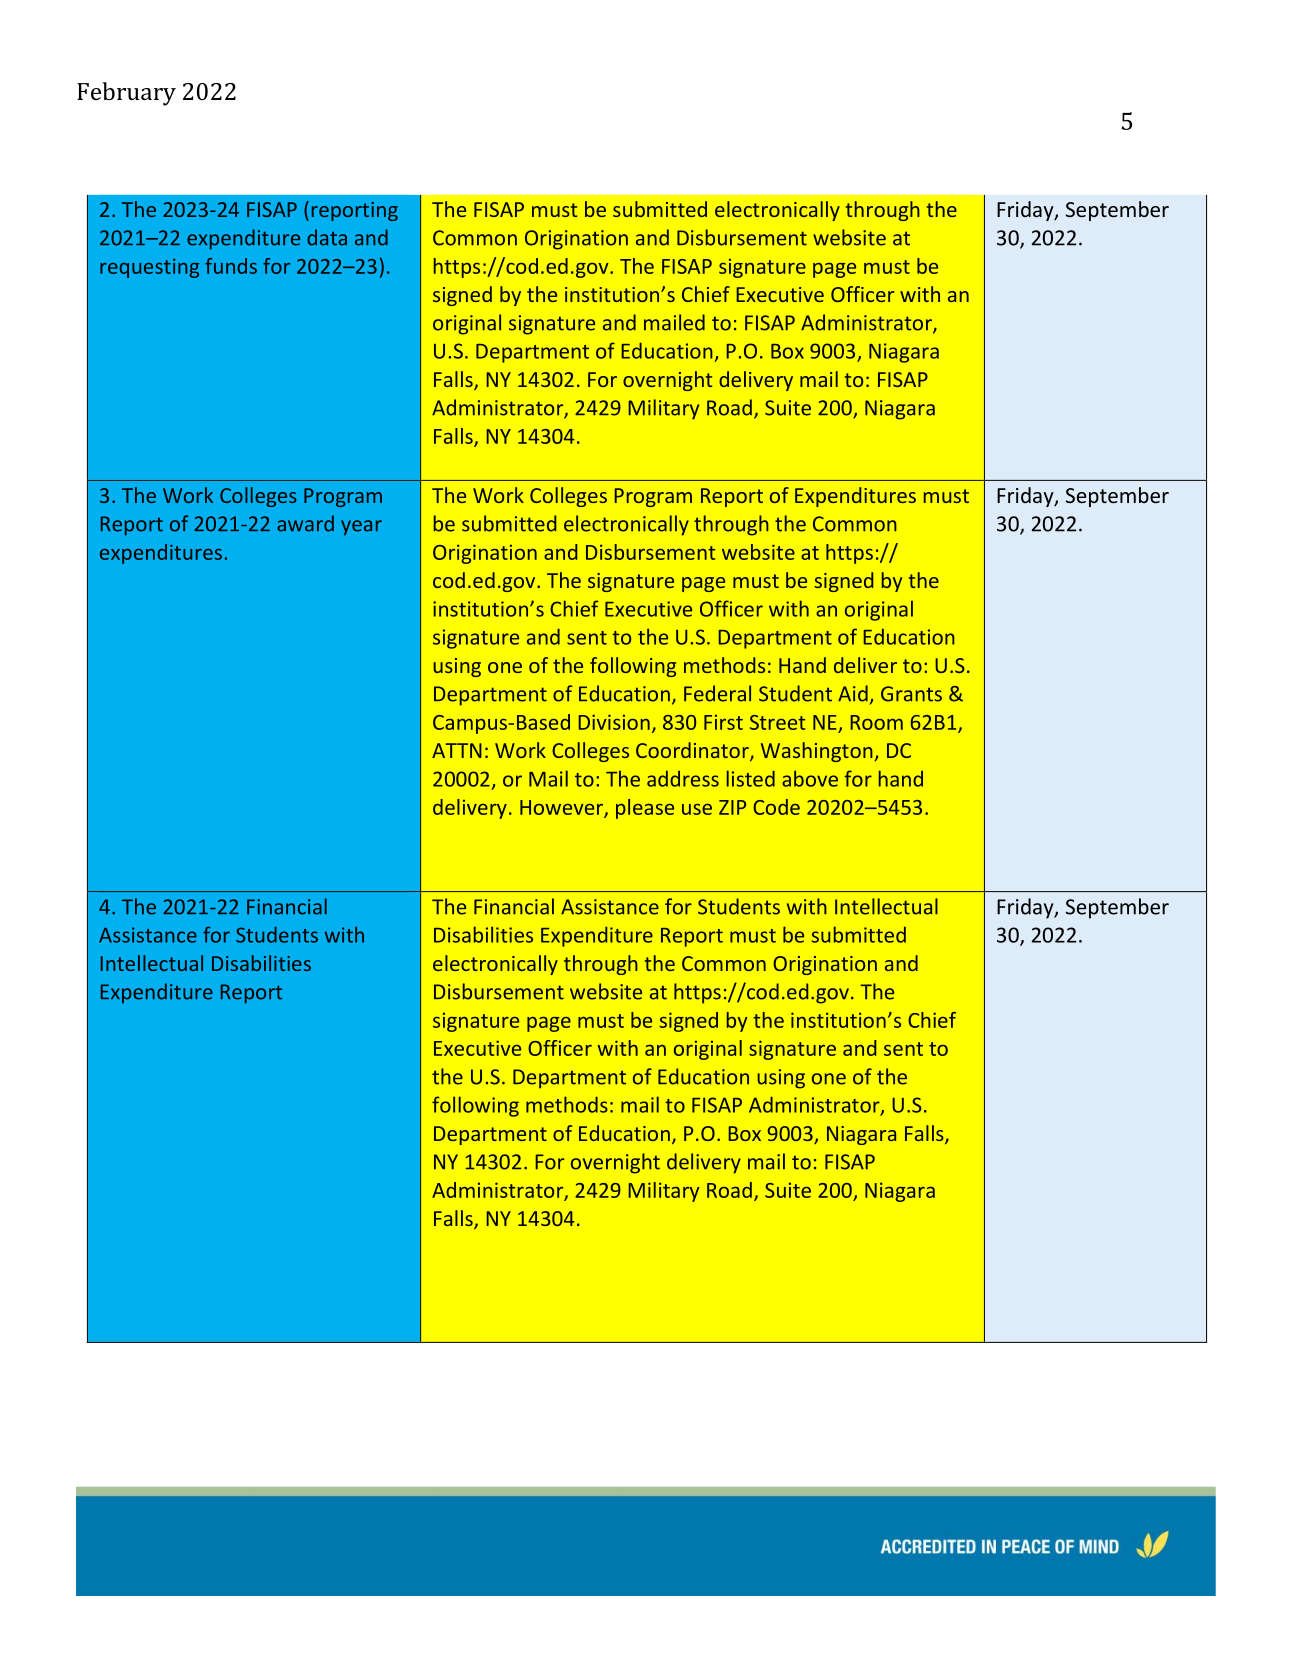 The height and width of the image is (1672, 1292). I want to click on requesting, so click(149, 268).
